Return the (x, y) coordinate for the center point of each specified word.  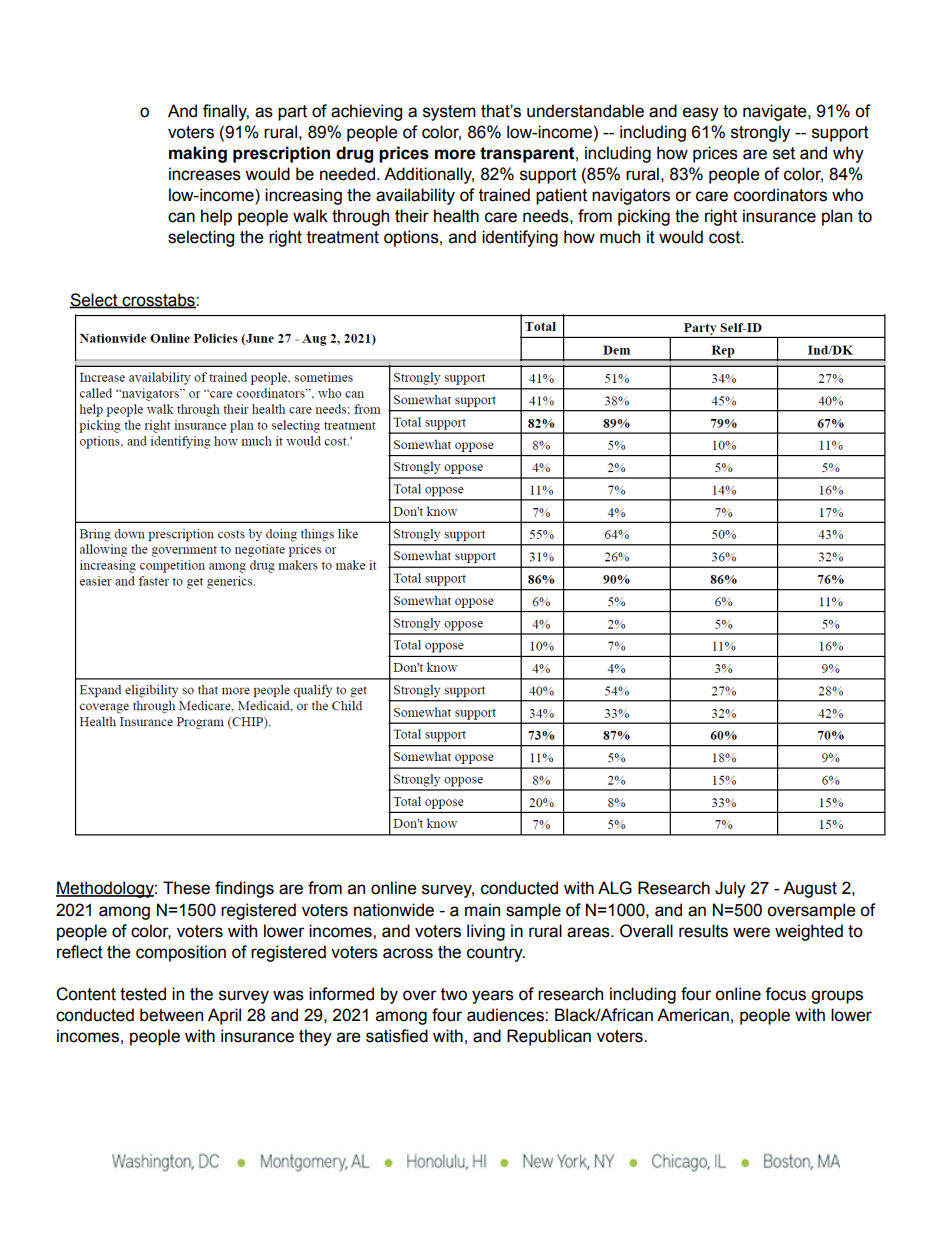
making (198, 154)
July (730, 889)
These (186, 888)
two (454, 994)
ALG (615, 888)
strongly (760, 133)
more (455, 154)
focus (785, 994)
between (171, 1015)
